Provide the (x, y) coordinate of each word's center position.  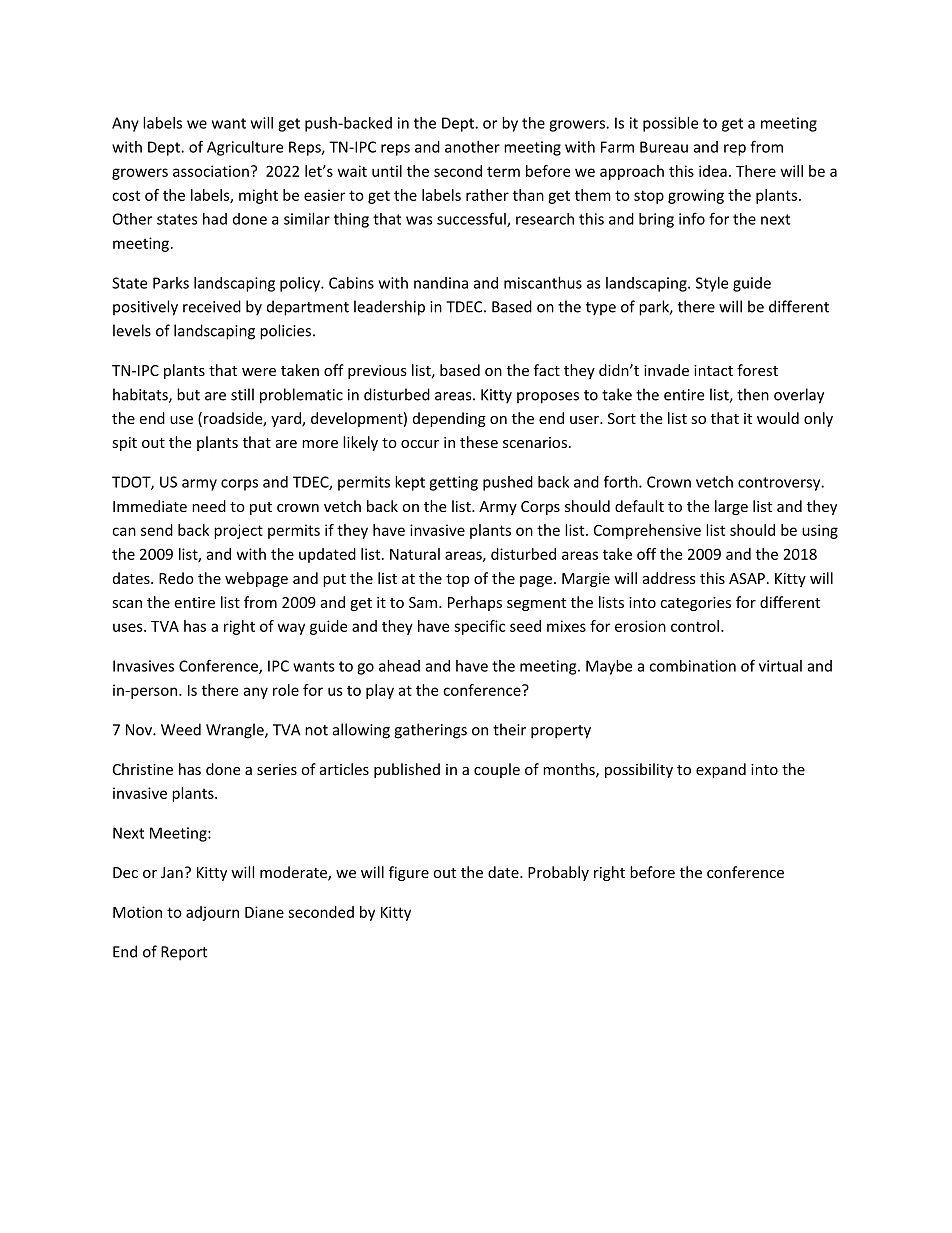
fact (547, 370)
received (212, 306)
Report (184, 953)
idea (713, 171)
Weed (181, 729)
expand (721, 770)
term (503, 171)
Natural (415, 554)
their (509, 729)
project (238, 531)
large (731, 507)
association (211, 171)
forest (757, 370)
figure (409, 873)
